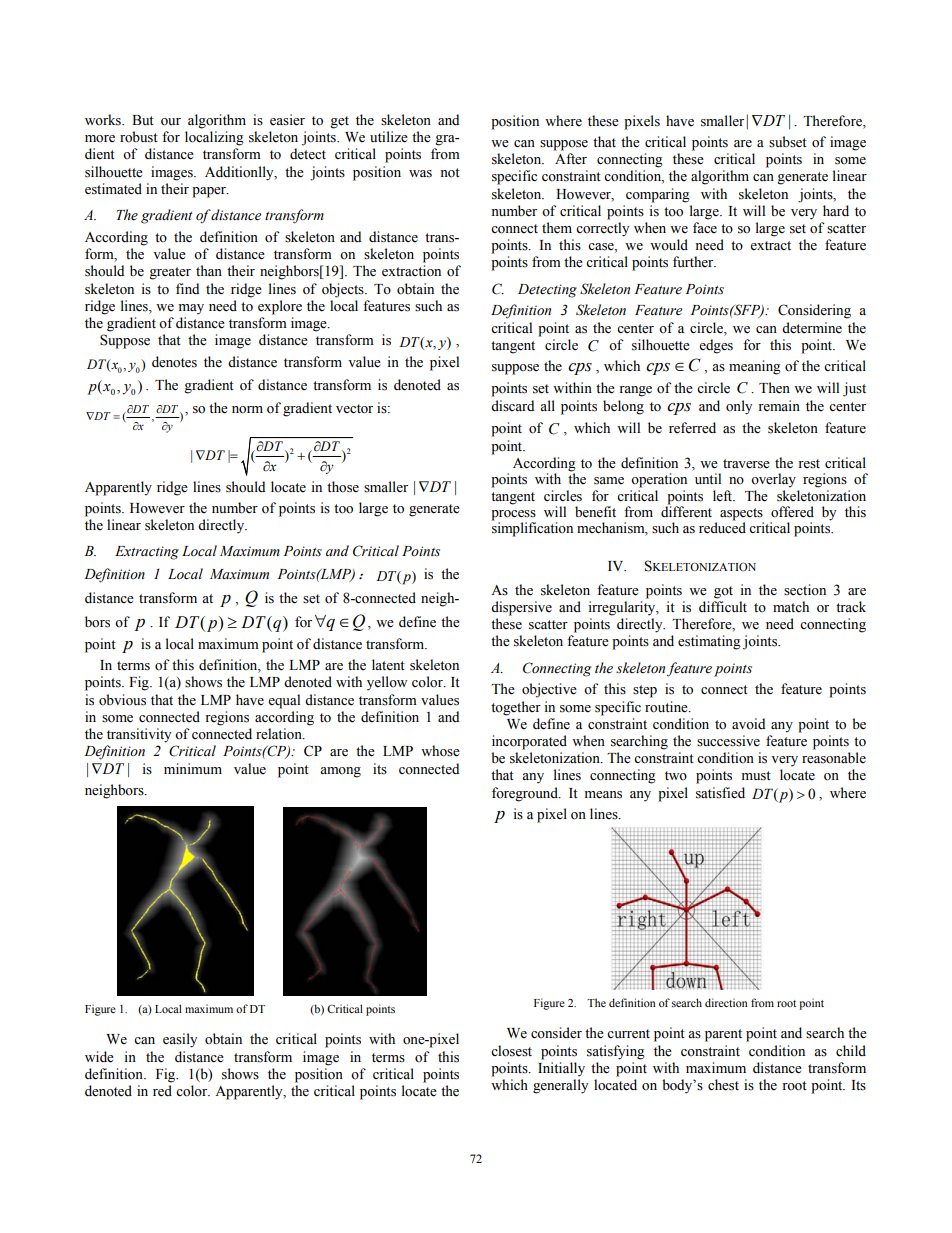 This page has width=952, height=1233. What do you see at coordinates (420, 174) in the page?
I see `was` at bounding box center [420, 174].
